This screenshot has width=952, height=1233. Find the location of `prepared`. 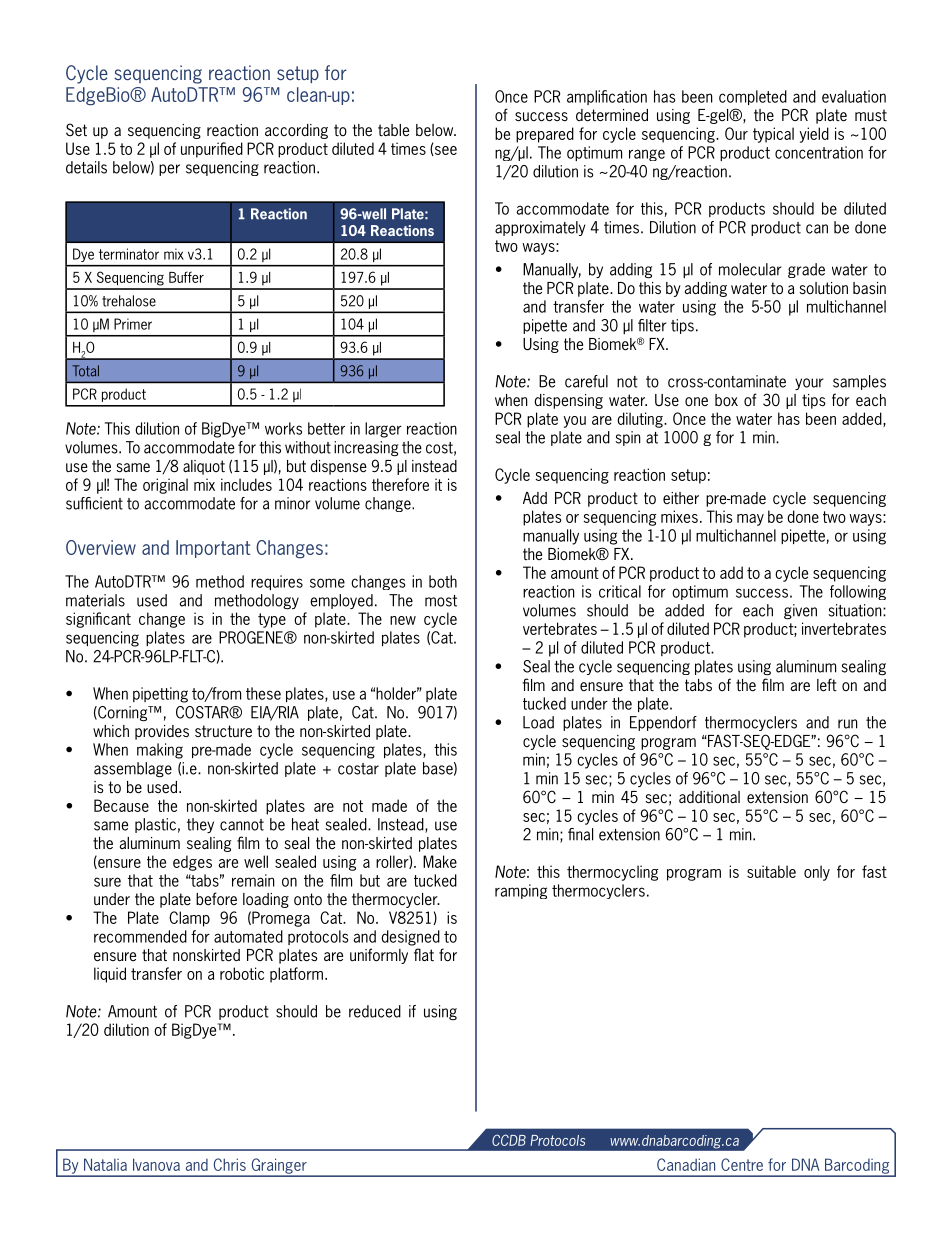

prepared is located at coordinates (545, 135).
